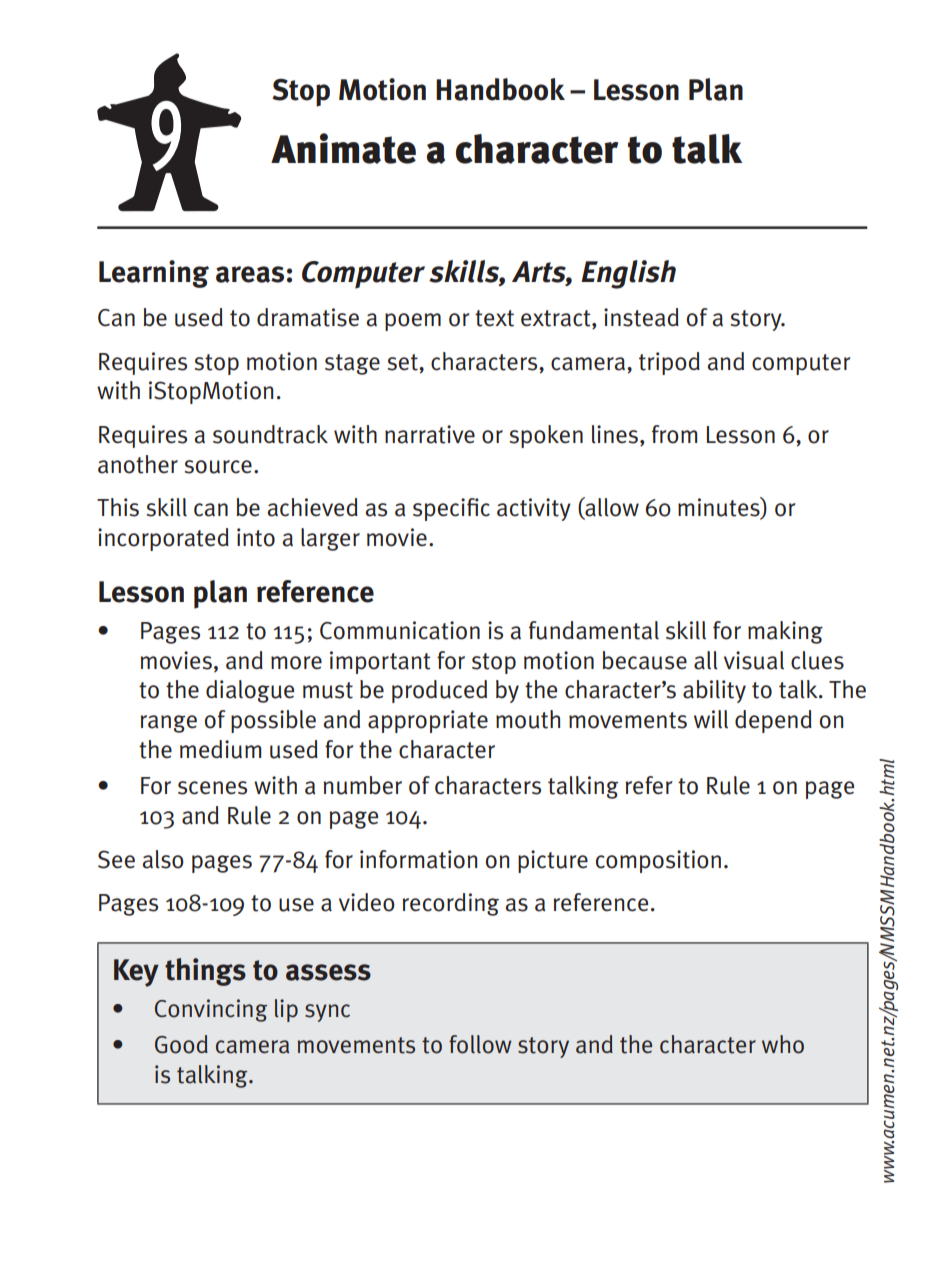 The height and width of the page is (1261, 952). I want to click on Convincing, so click(211, 1010).
